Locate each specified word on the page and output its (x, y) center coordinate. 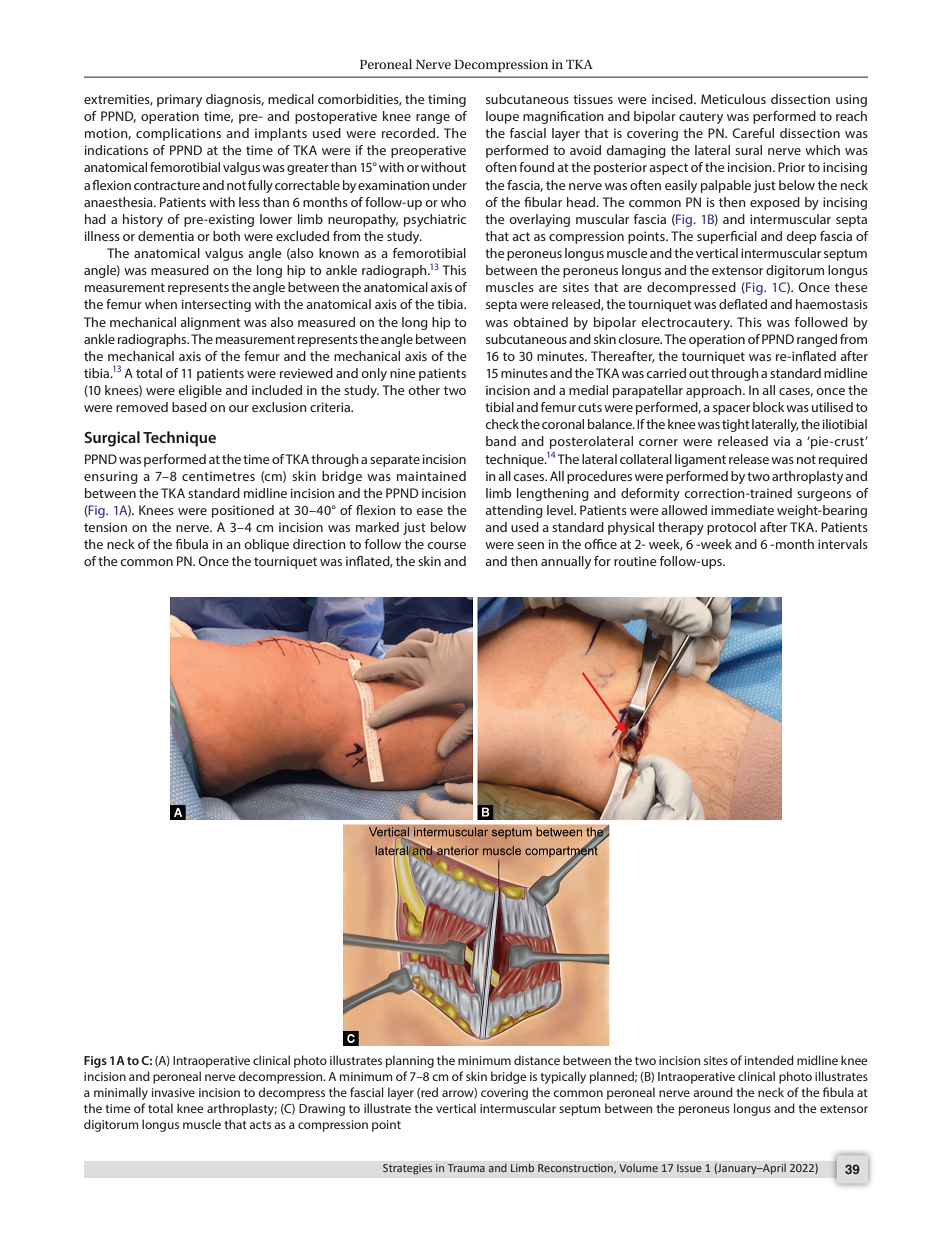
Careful (753, 133)
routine (635, 561)
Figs (95, 1062)
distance (537, 1060)
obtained (540, 322)
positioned (243, 511)
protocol (731, 528)
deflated (743, 304)
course (446, 545)
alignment (210, 323)
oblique (266, 545)
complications (178, 134)
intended (769, 1060)
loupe (502, 117)
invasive (173, 1092)
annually (566, 562)
